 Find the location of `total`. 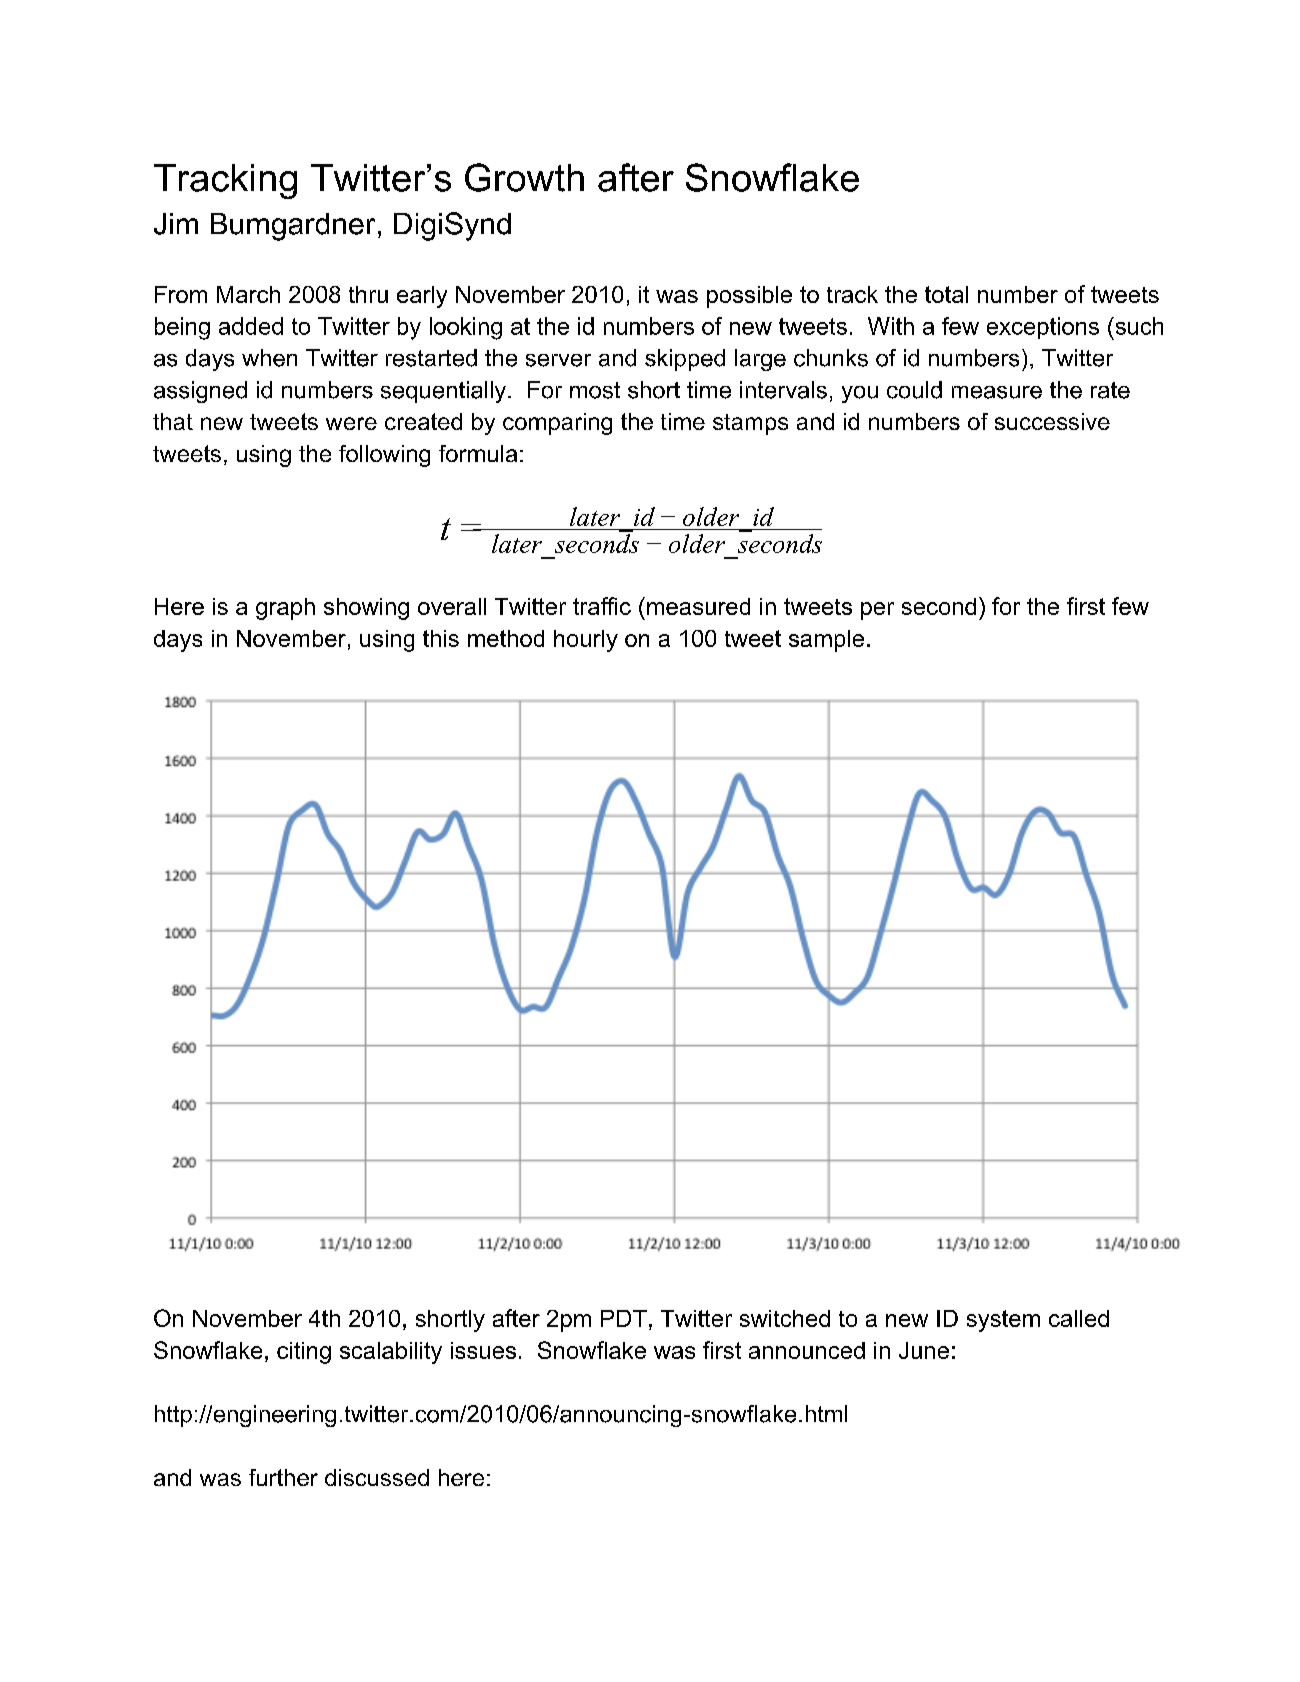

total is located at coordinates (946, 294).
